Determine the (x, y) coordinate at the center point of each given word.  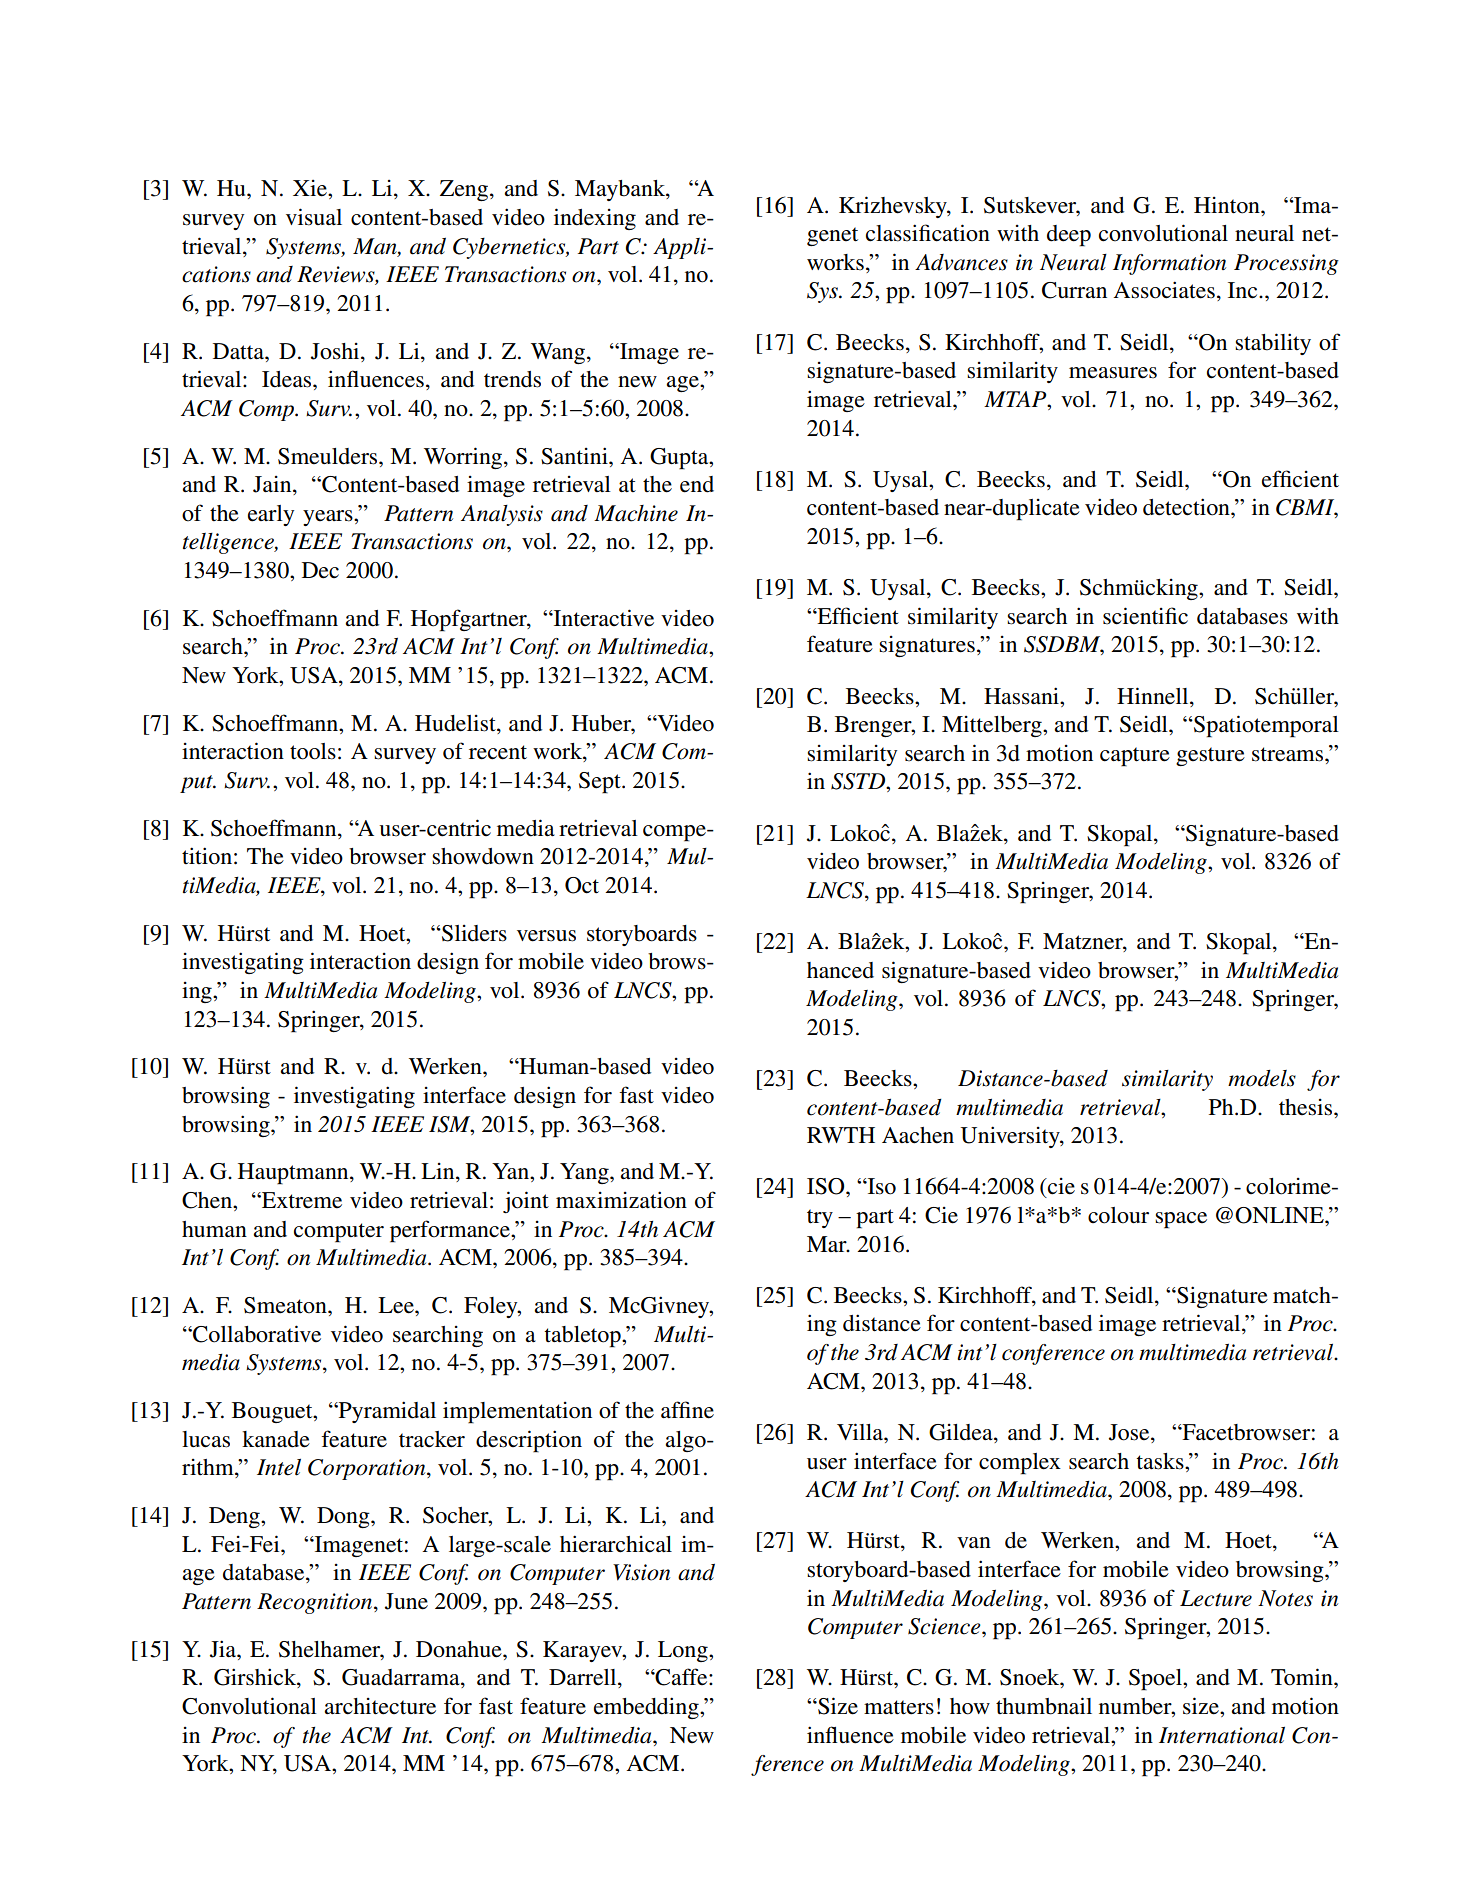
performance (451, 1231)
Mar (828, 1244)
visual (314, 217)
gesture (1210, 756)
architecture (380, 1706)
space (1181, 1220)
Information (1169, 264)
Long (684, 1651)
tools (313, 751)
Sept (601, 783)
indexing (595, 219)
